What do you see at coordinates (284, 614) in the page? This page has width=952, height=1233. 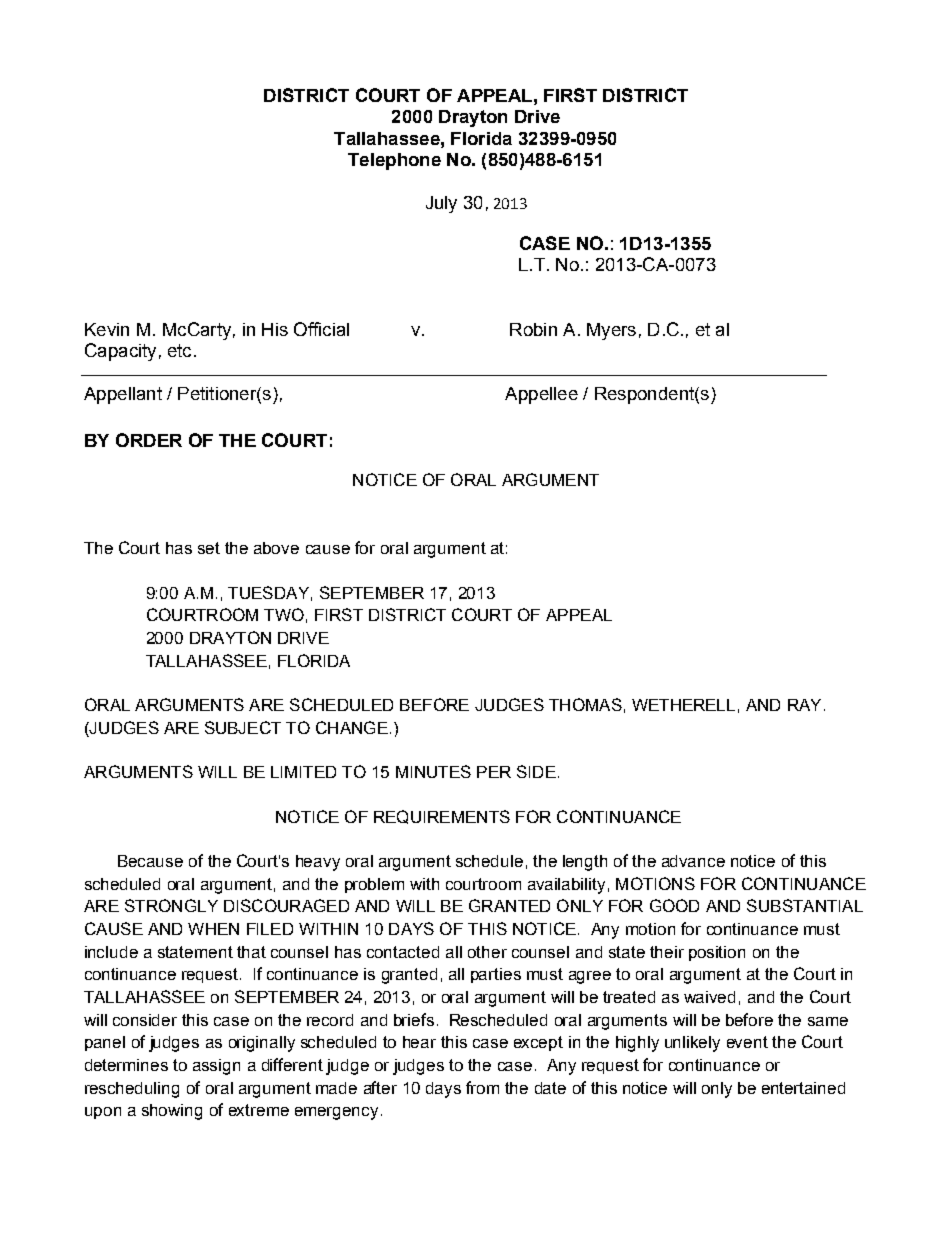 I see `TWO` at bounding box center [284, 614].
